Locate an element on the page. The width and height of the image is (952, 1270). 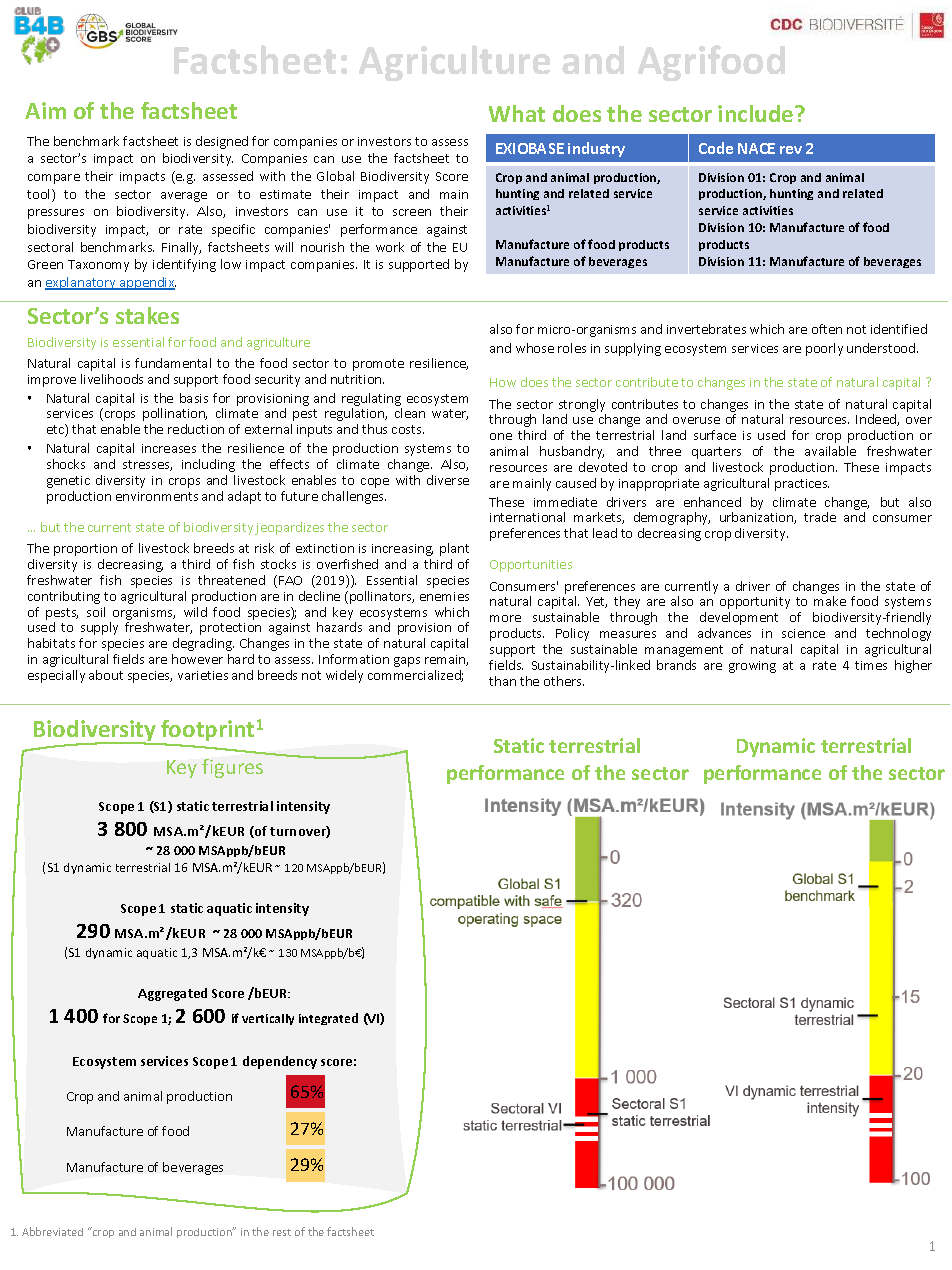
growing is located at coordinates (752, 667).
